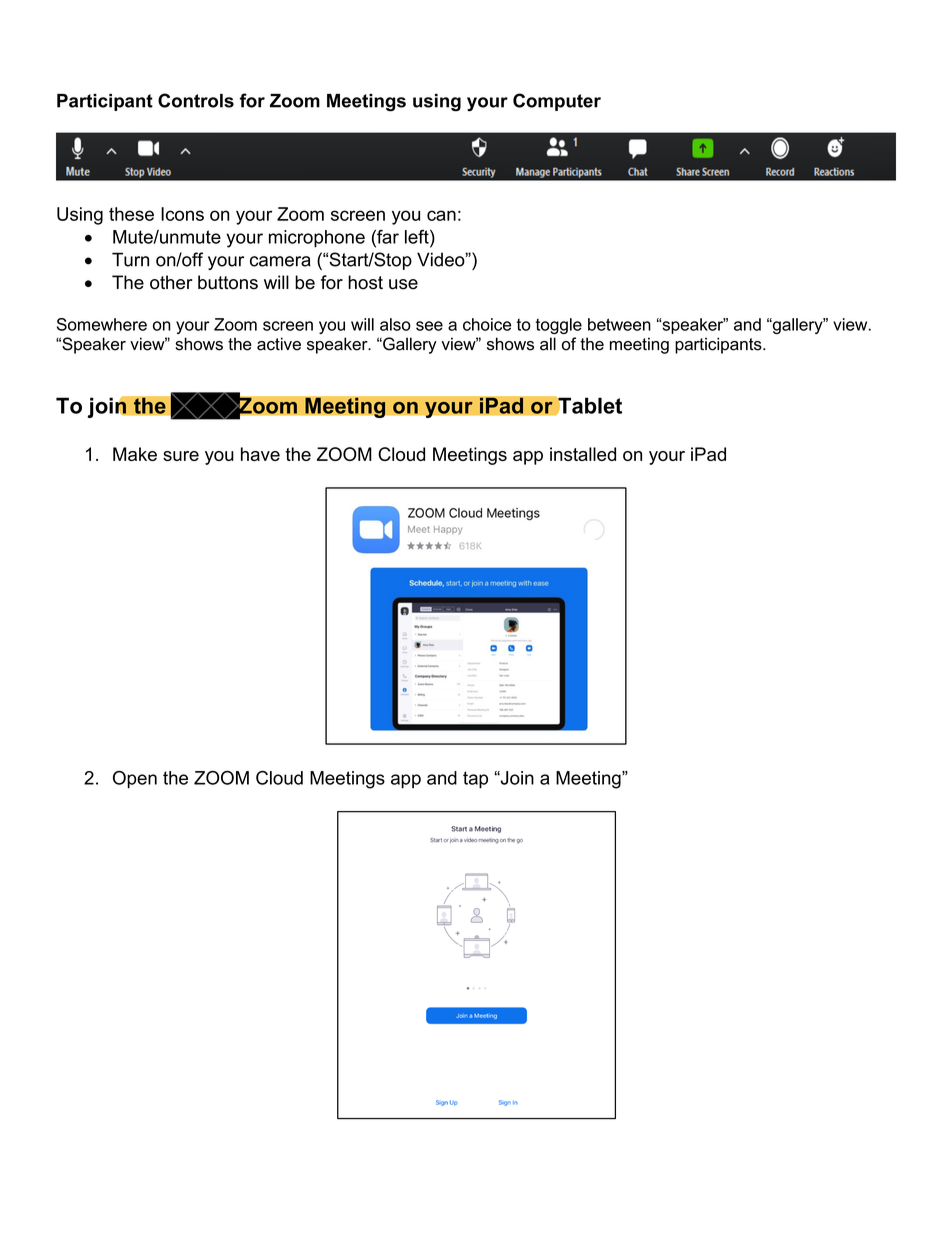 Image resolution: width=952 pixels, height=1233 pixels. I want to click on can, so click(441, 215).
